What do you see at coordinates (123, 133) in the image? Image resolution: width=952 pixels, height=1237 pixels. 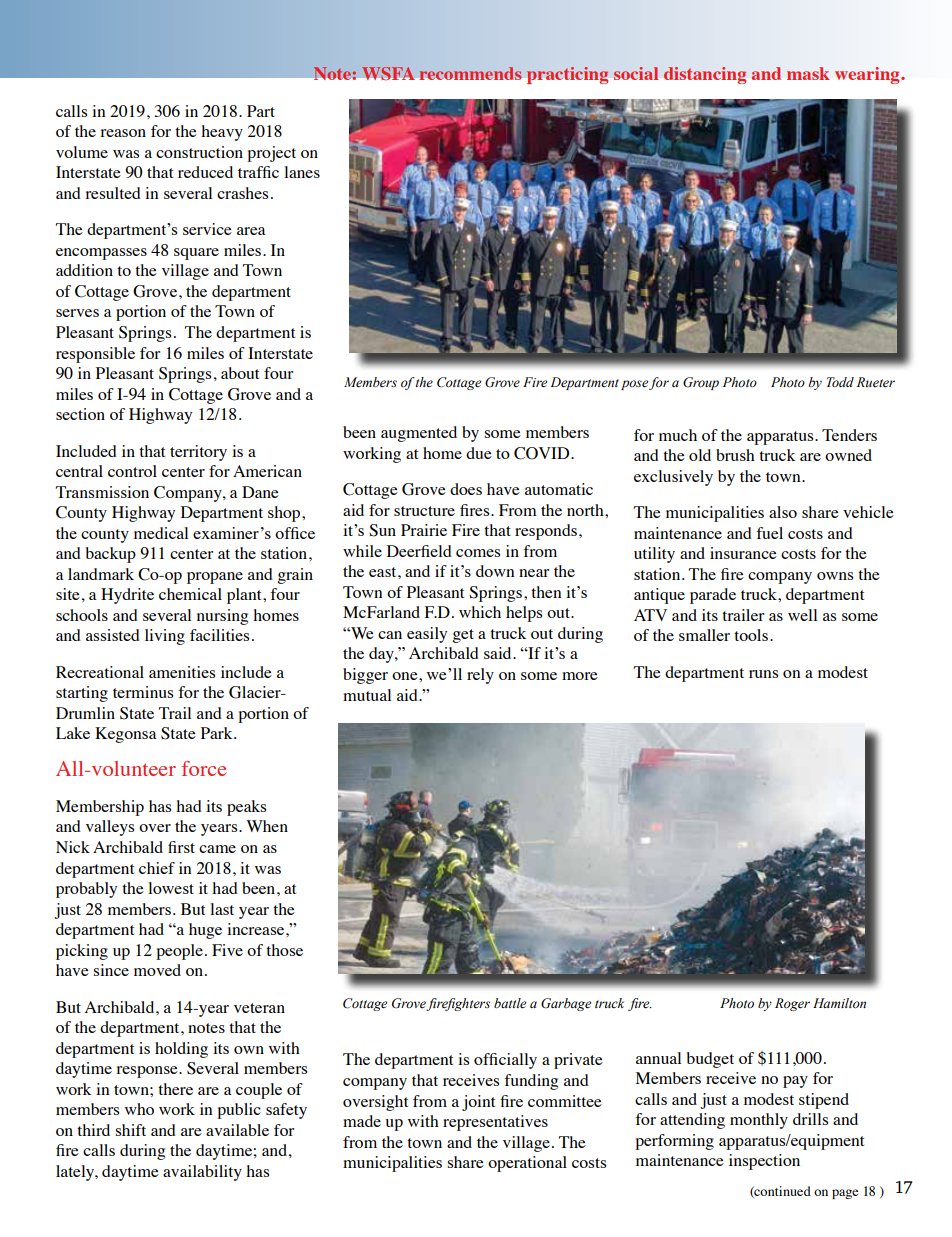 I see `reason` at bounding box center [123, 133].
